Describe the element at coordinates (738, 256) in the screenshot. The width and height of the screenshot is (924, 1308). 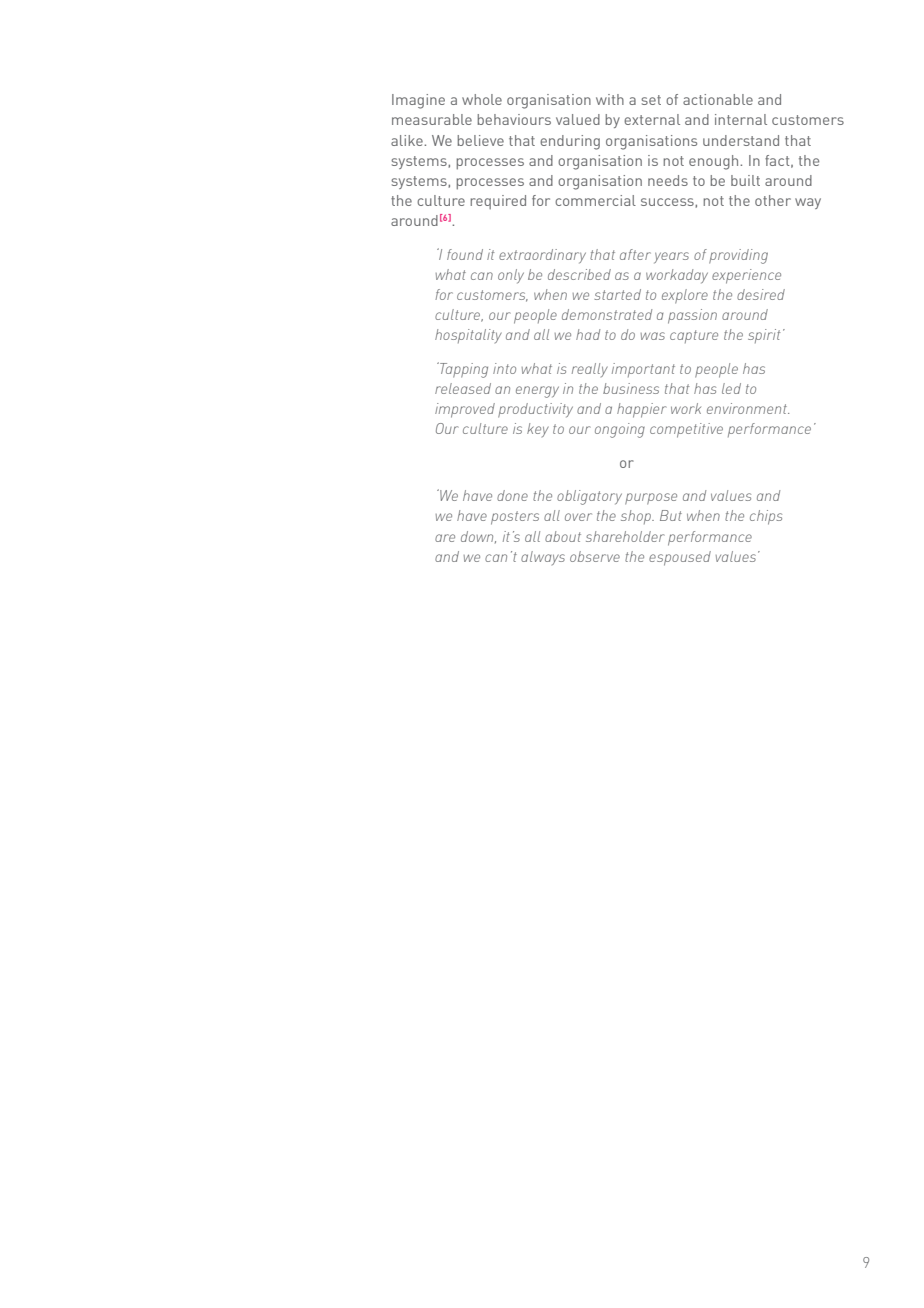
I see `providing` at that location.
